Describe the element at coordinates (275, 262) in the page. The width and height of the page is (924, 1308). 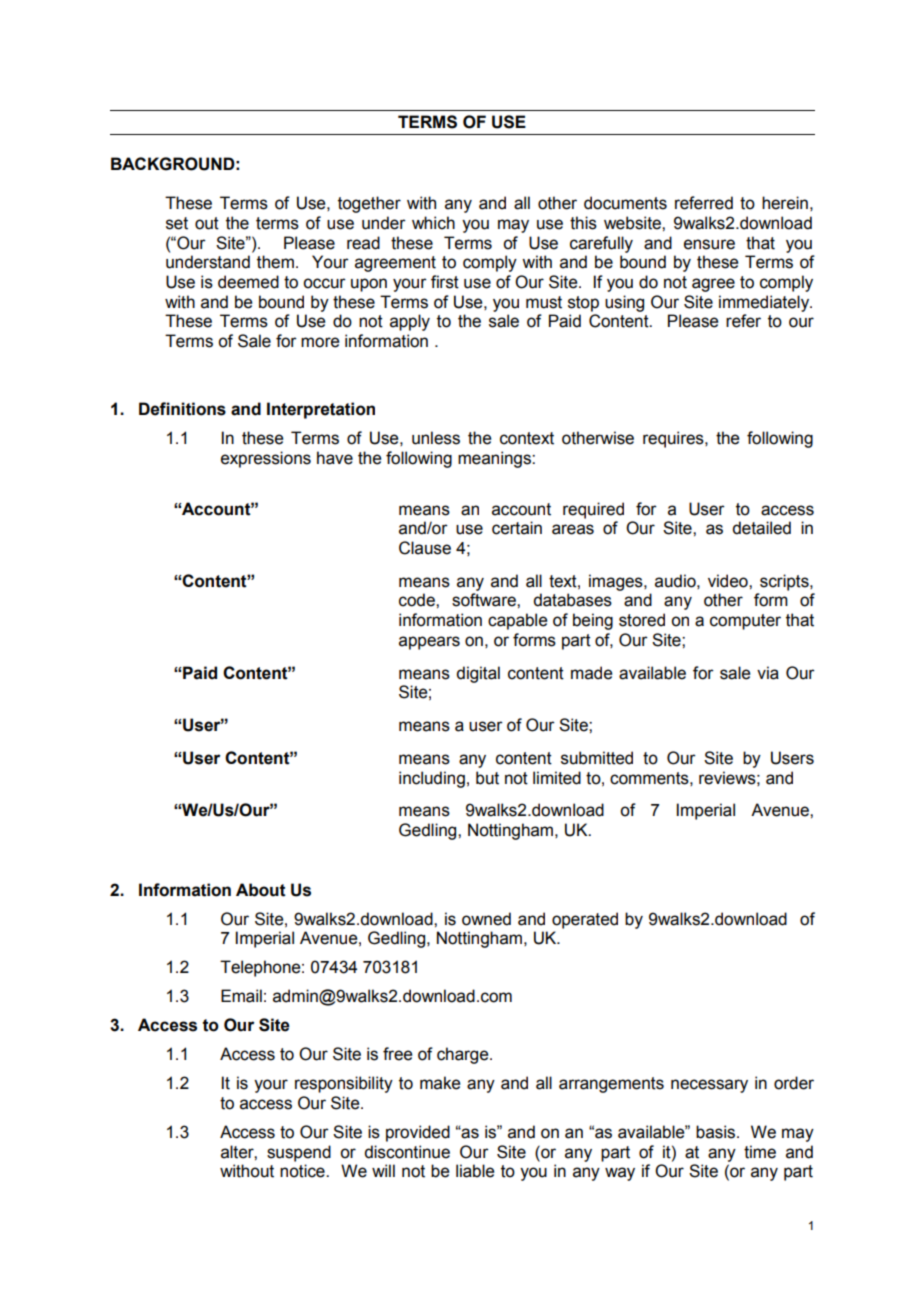
I see `them` at that location.
